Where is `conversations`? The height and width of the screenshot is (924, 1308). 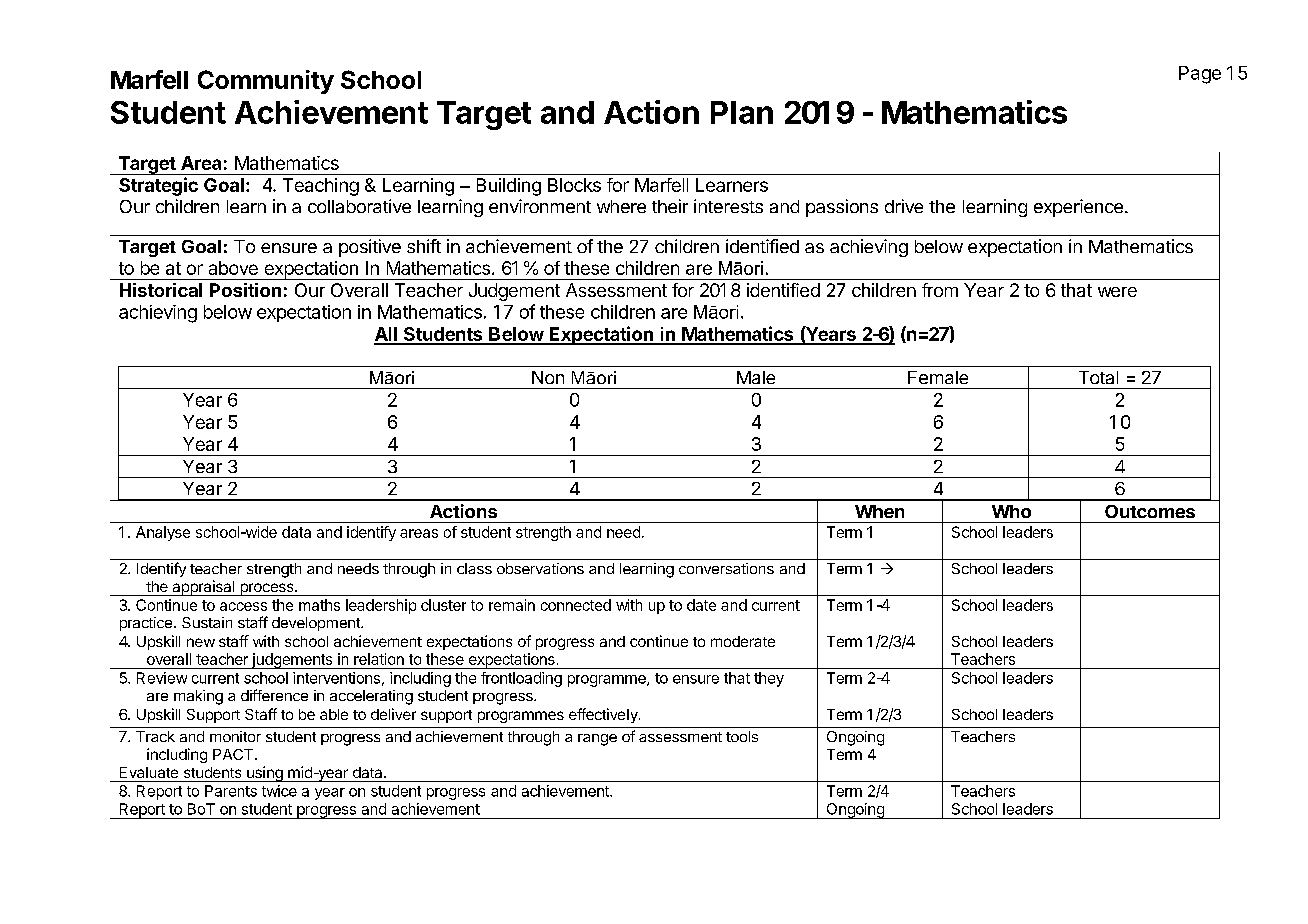
conversations is located at coordinates (726, 568).
